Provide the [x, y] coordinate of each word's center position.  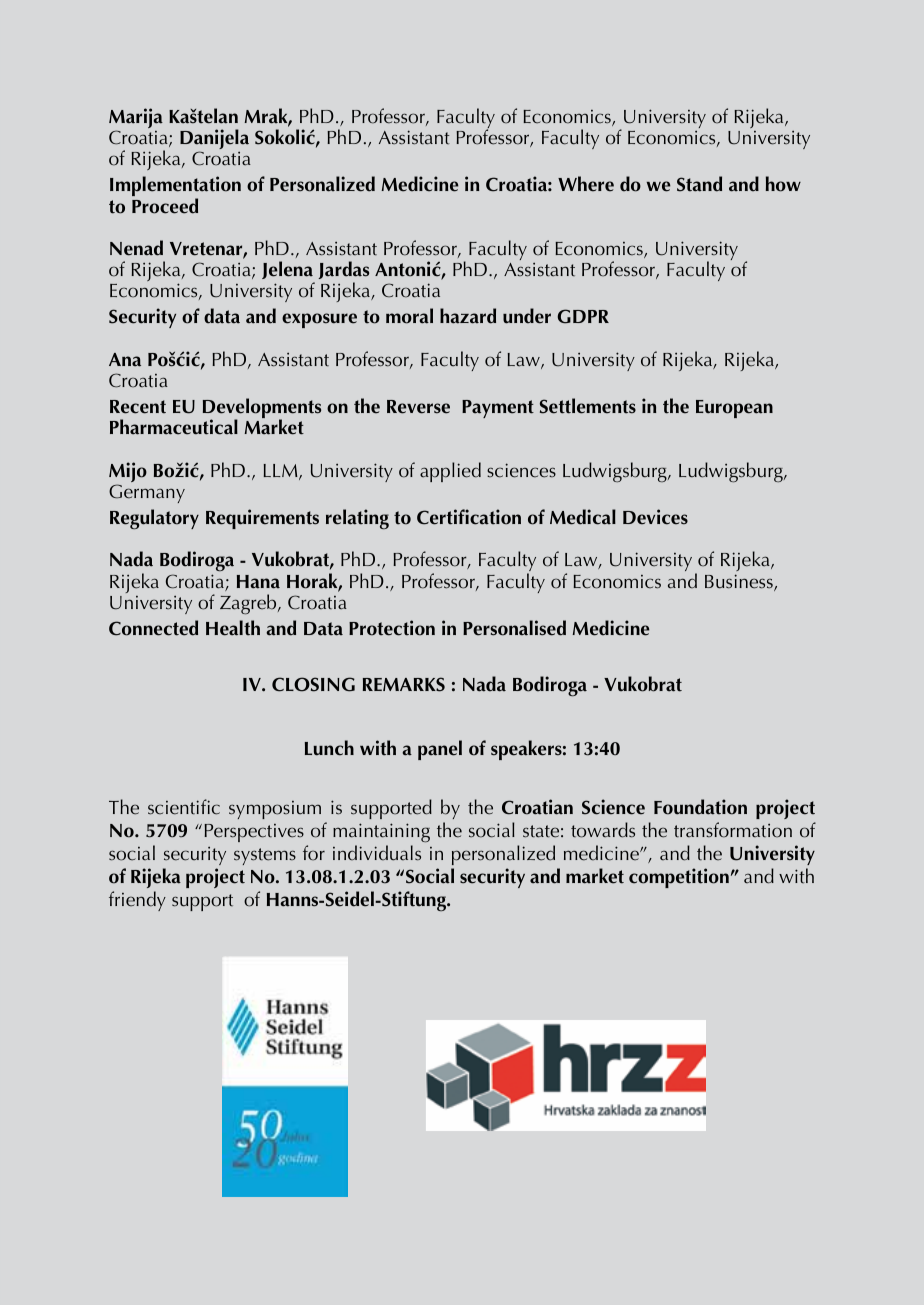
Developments [262, 409]
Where [586, 184]
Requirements [262, 519]
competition [679, 878]
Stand [699, 184]
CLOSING [313, 684]
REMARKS [404, 684]
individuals [377, 853]
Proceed [165, 206]
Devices [655, 517]
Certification [469, 517]
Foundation [700, 807]
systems [265, 856]
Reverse [418, 407]
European [734, 409]
